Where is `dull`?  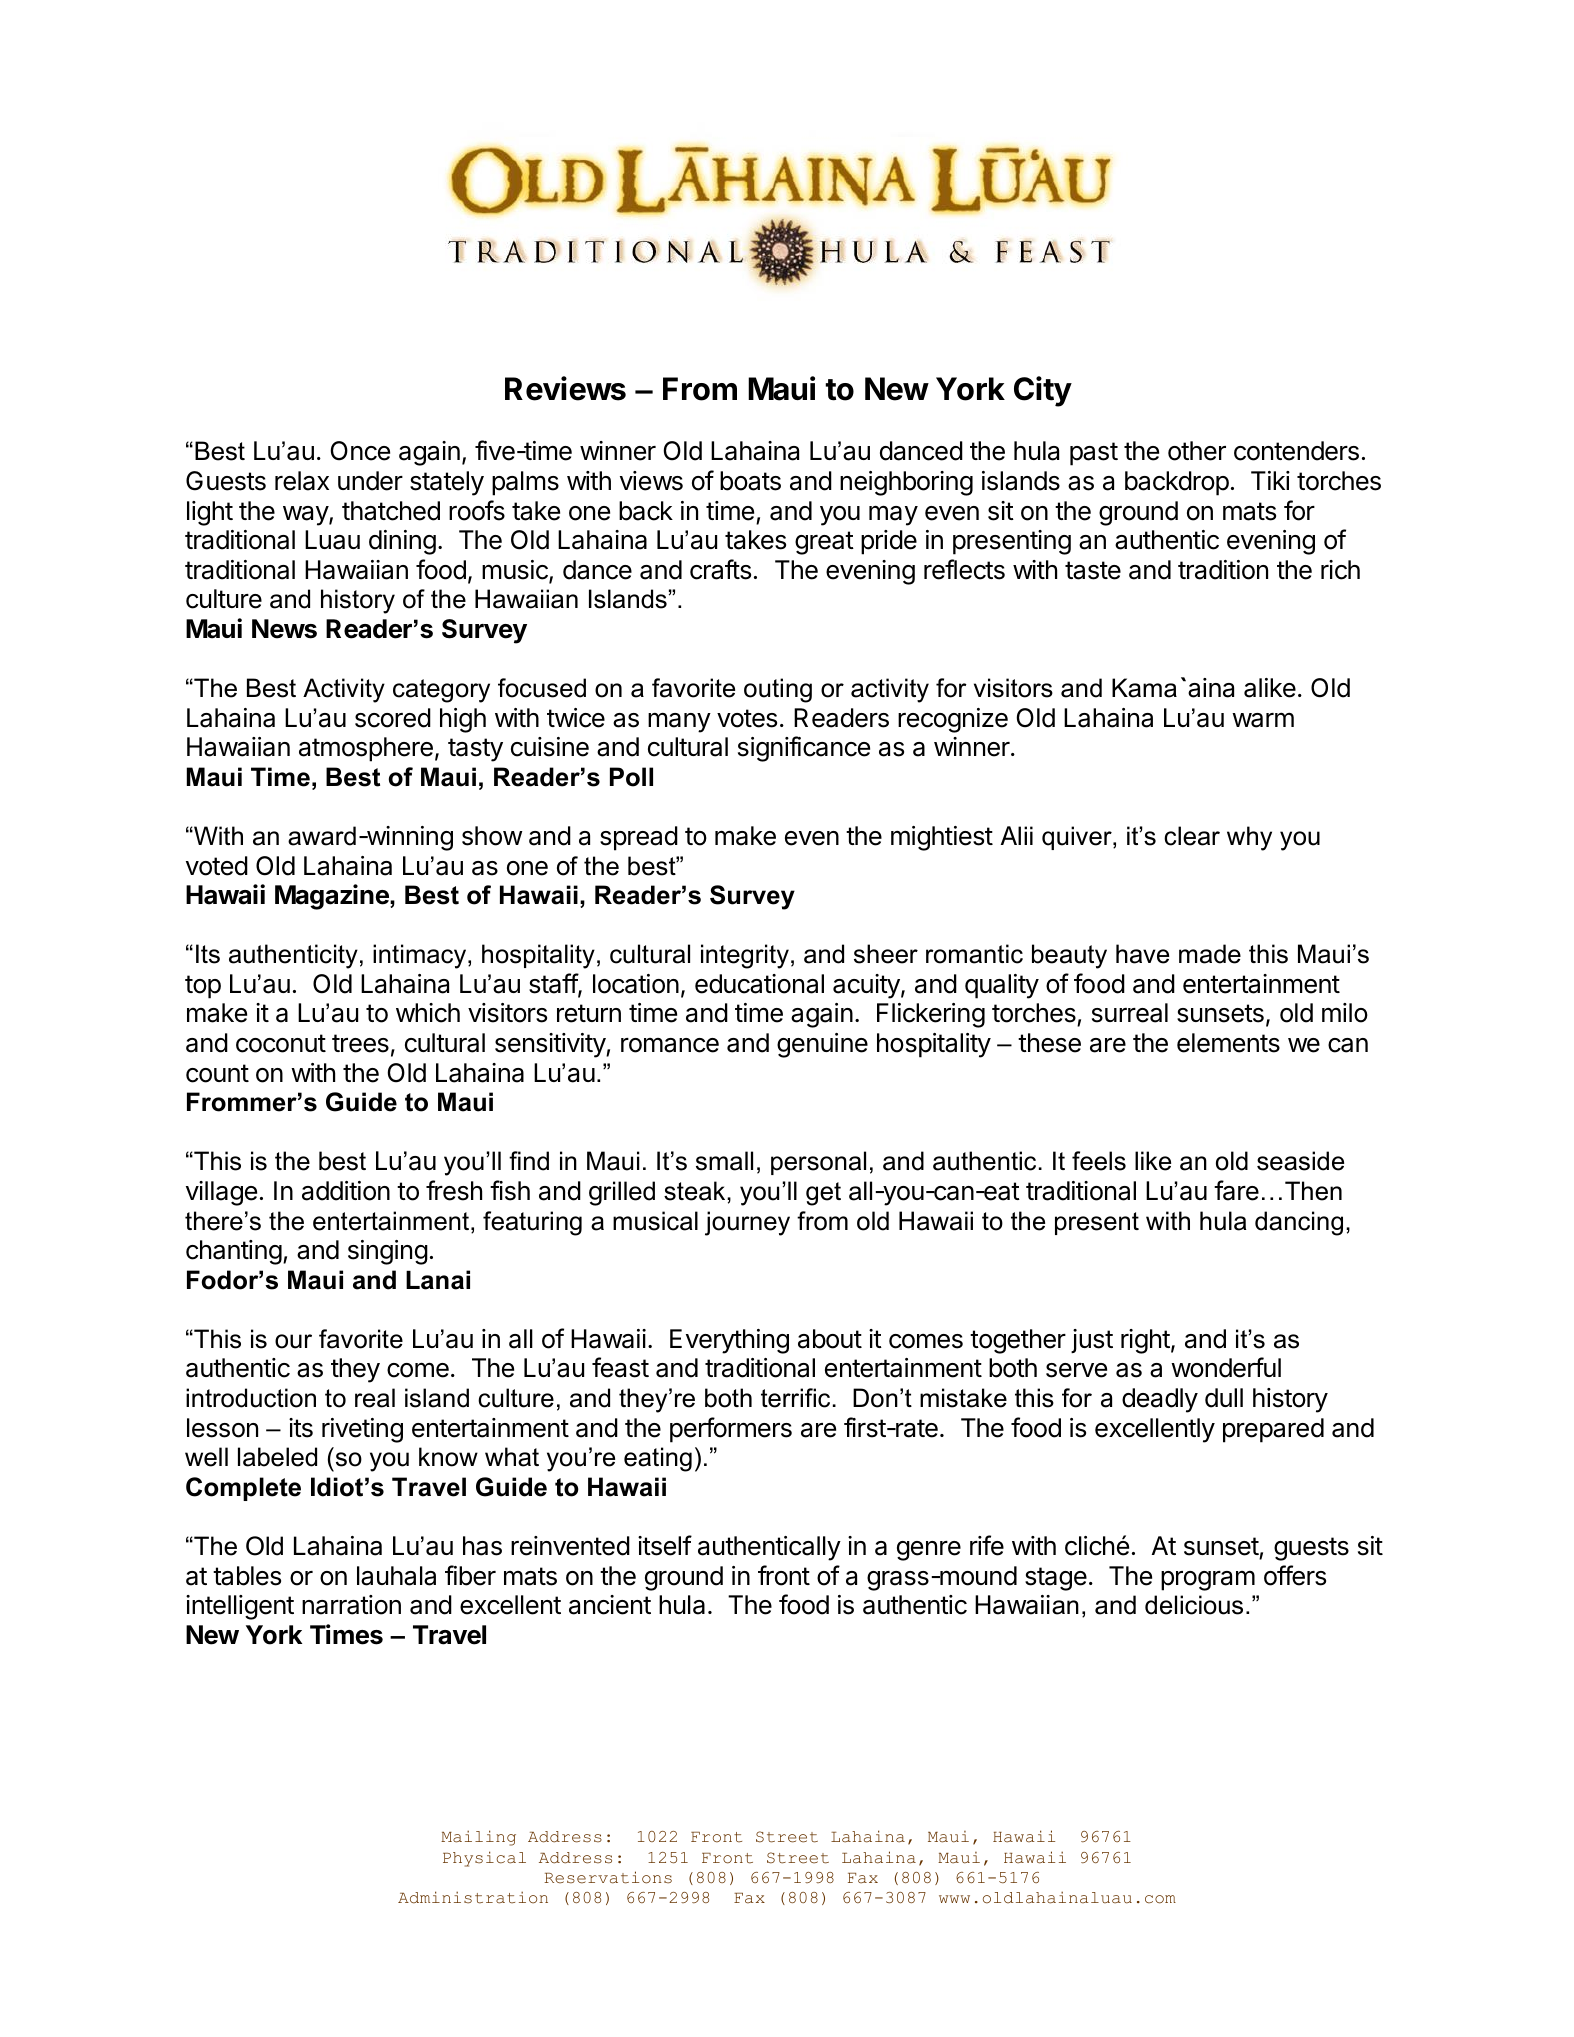
dull is located at coordinates (1224, 1398).
